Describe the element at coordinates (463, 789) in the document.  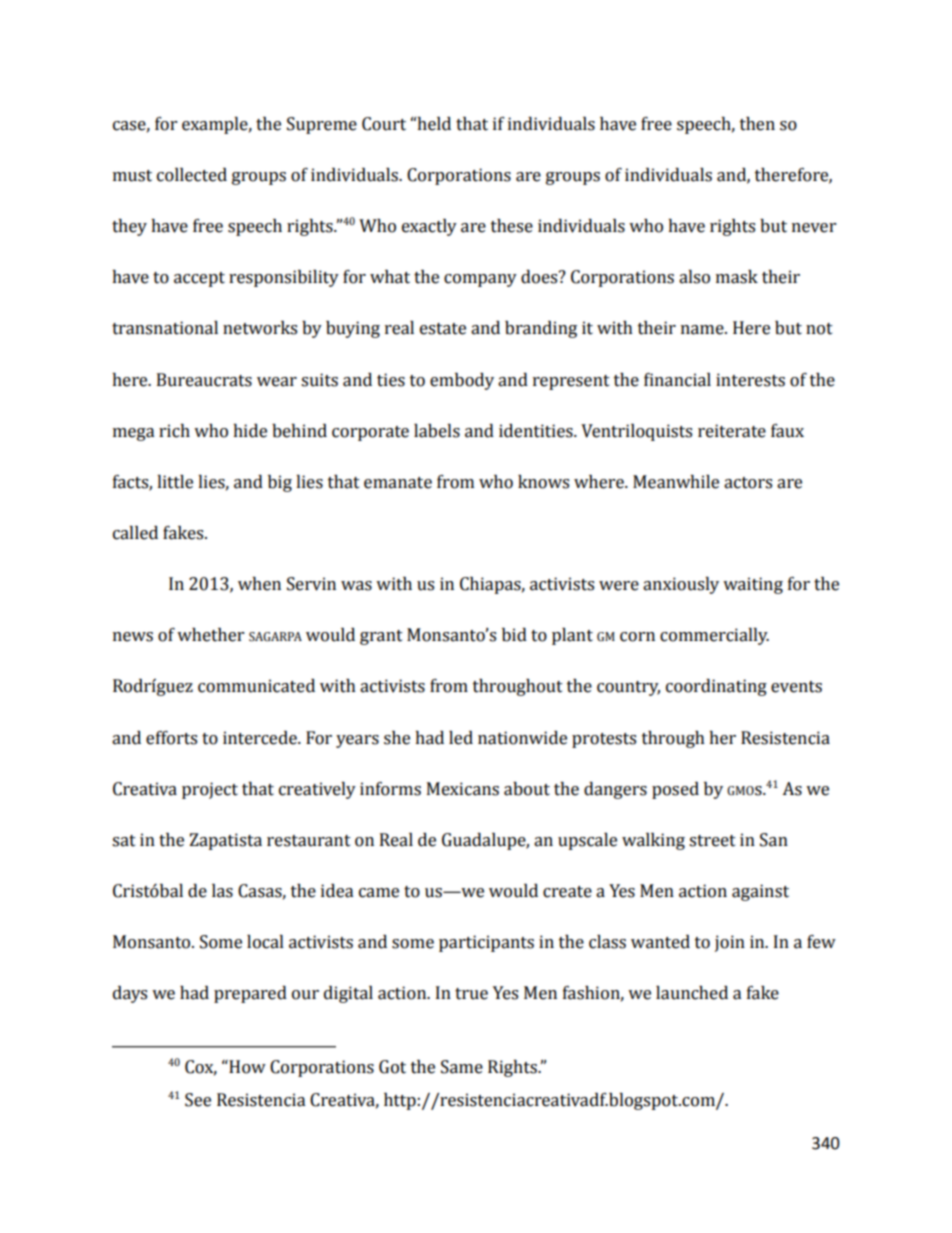
I see `Mexicans` at that location.
